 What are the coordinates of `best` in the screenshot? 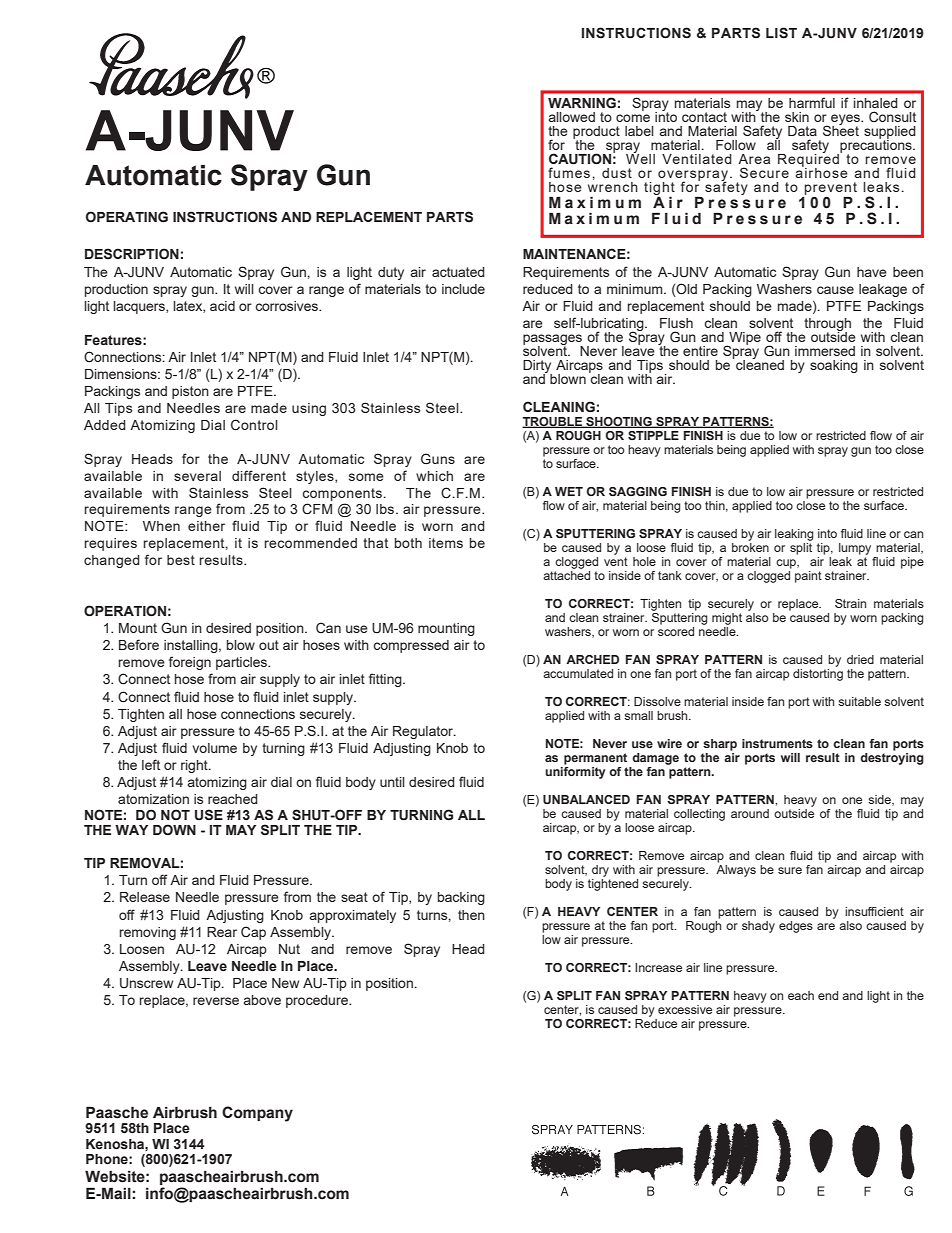 It's located at (181, 560).
